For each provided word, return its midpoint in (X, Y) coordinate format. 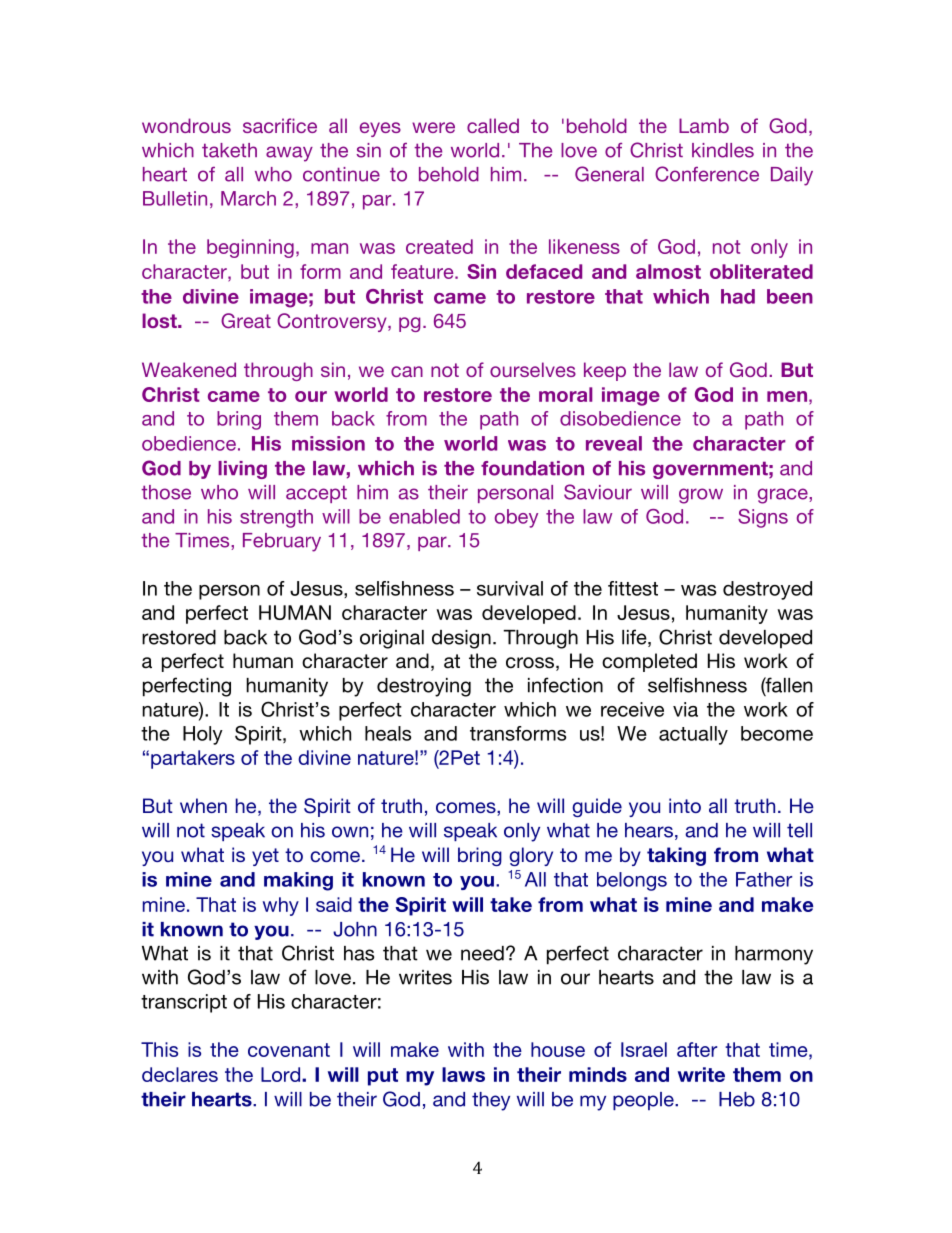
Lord (282, 1074)
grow (701, 496)
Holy (203, 735)
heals (388, 733)
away (289, 154)
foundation (532, 468)
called (493, 125)
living (242, 470)
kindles (723, 150)
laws (463, 1074)
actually (693, 735)
